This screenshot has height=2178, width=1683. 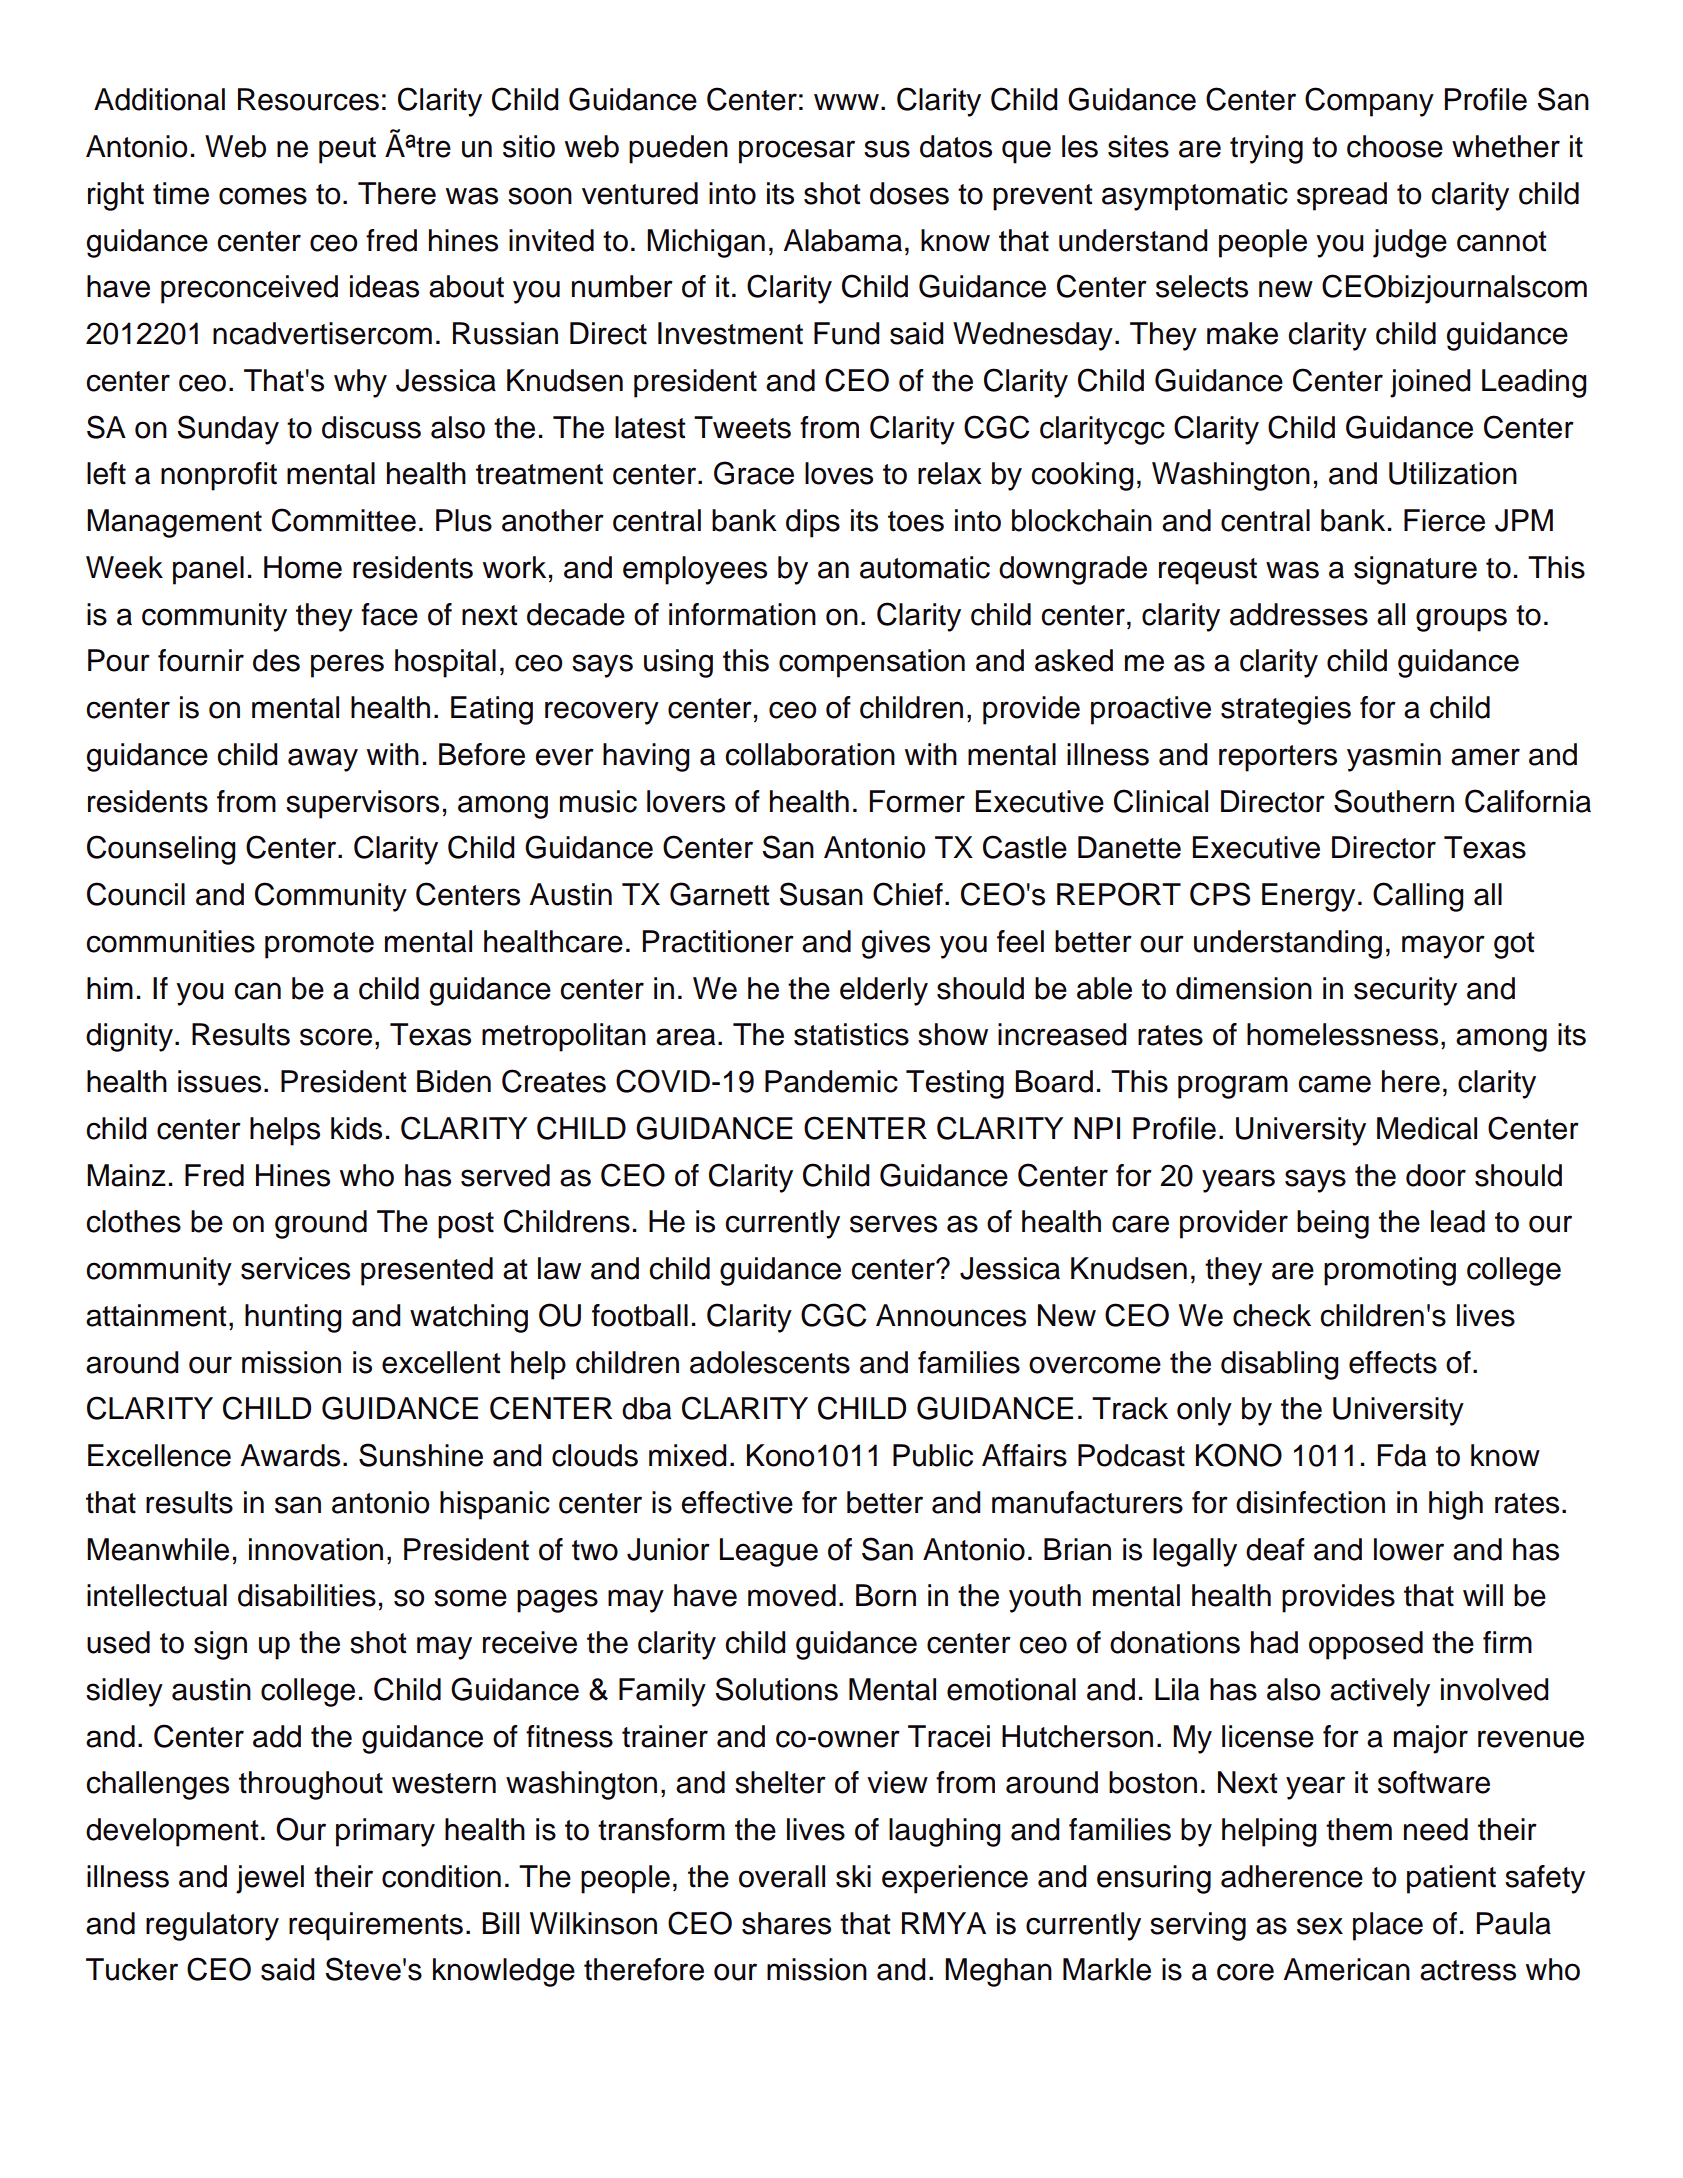 I want to click on effective, so click(x=737, y=1502).
